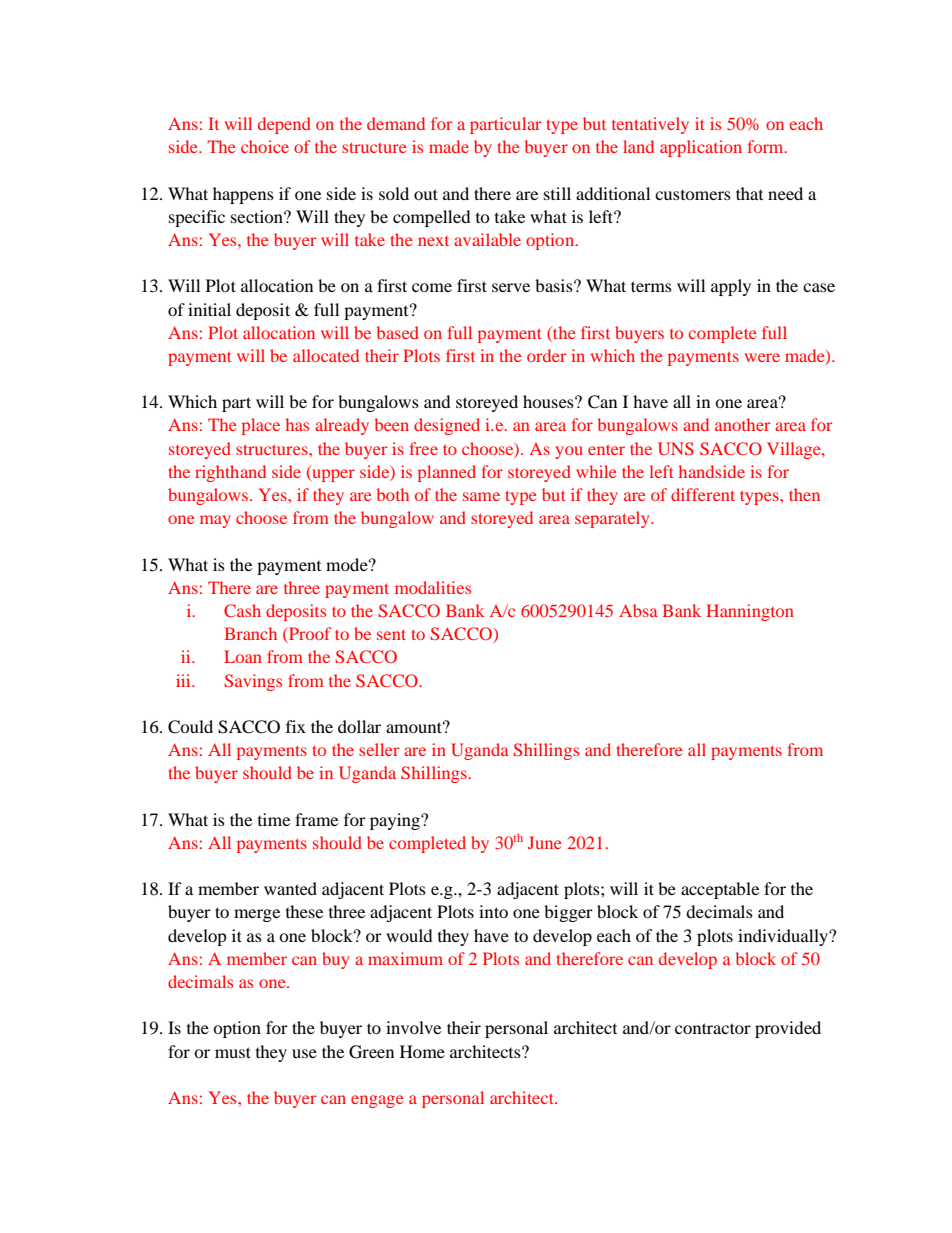 The width and height of the screenshot is (952, 1233). I want to click on form, so click(767, 146).
